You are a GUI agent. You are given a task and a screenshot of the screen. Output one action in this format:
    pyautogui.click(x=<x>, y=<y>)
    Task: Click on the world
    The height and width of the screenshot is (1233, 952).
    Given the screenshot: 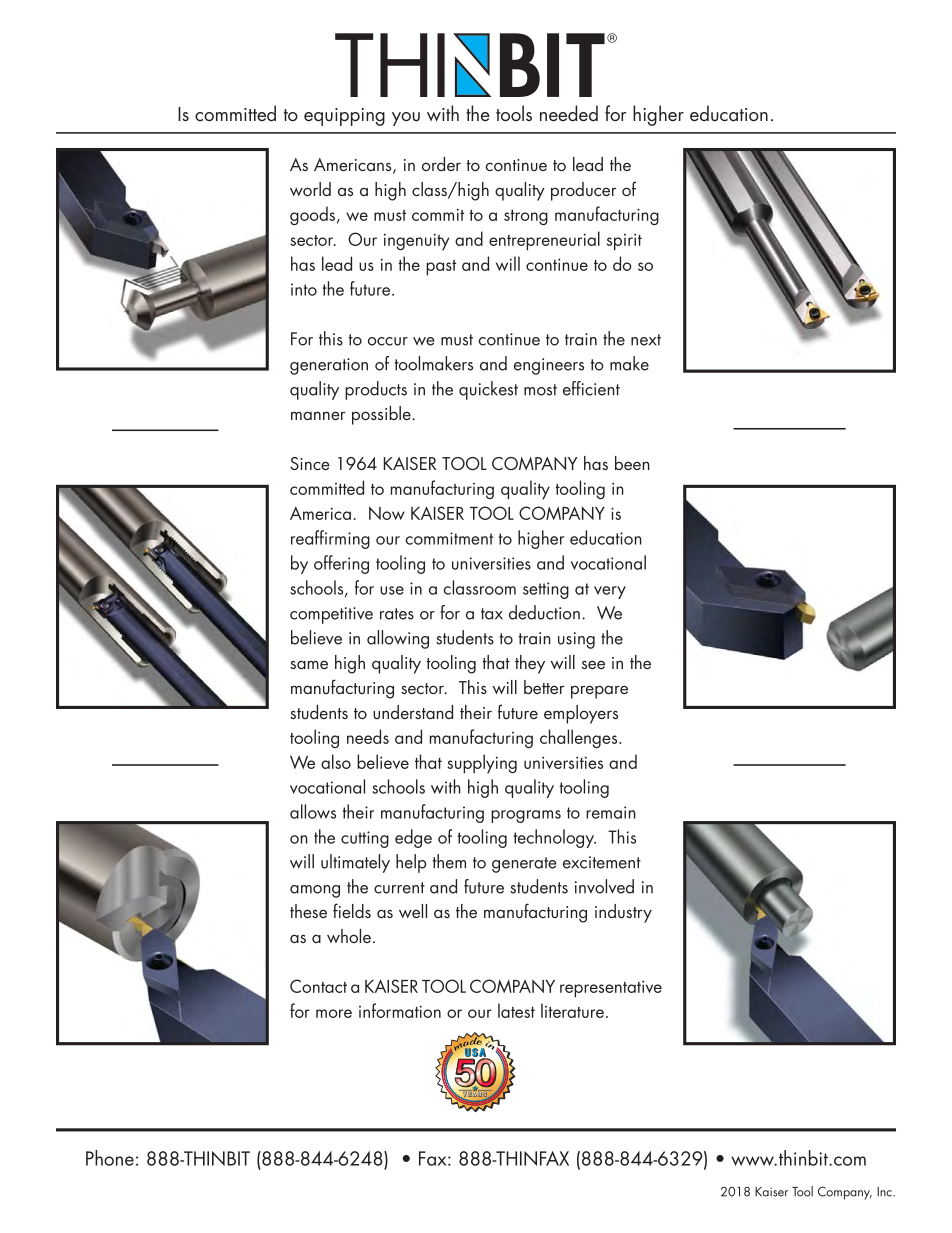 What is the action you would take?
    pyautogui.click(x=310, y=189)
